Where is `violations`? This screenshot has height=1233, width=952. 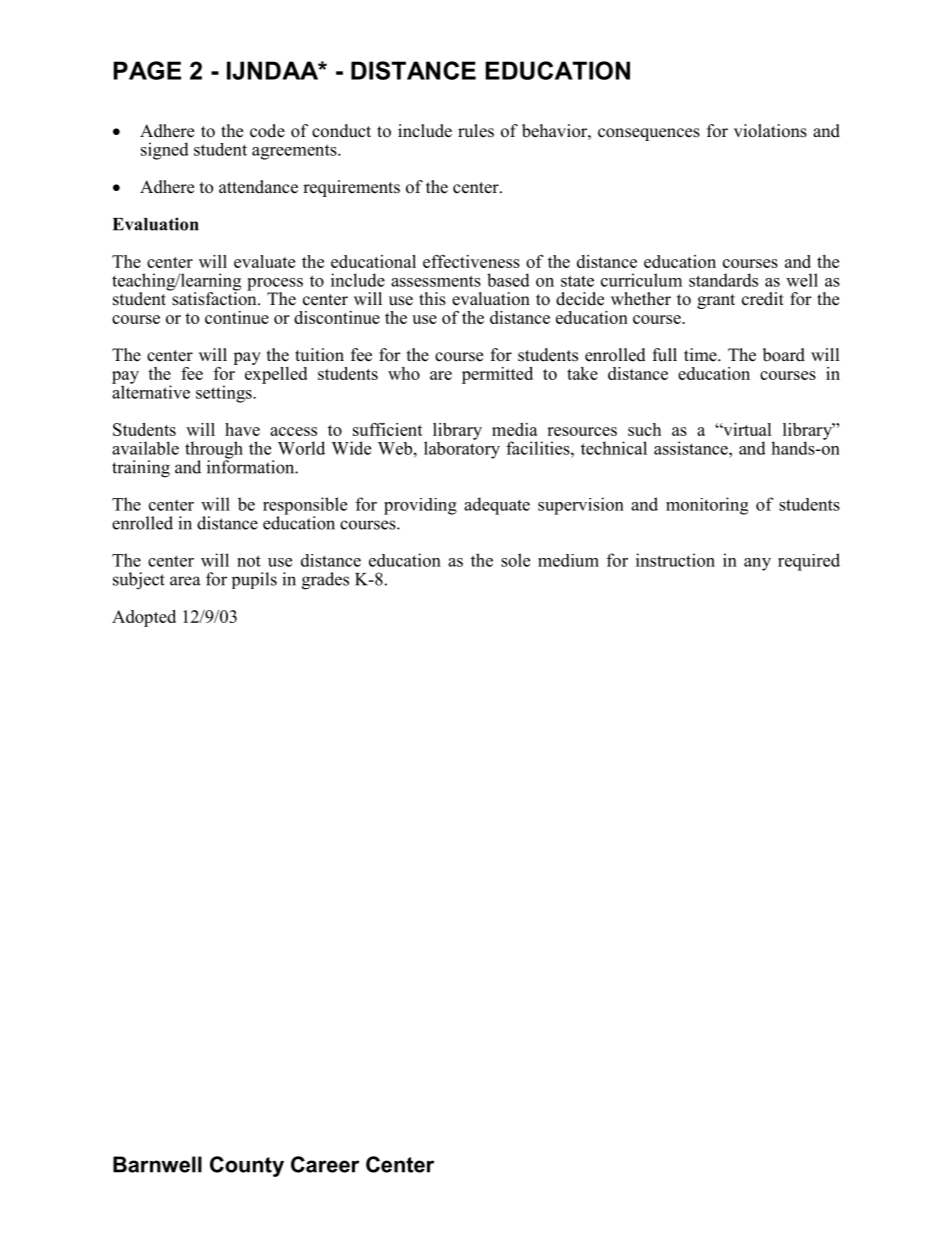 violations is located at coordinates (770, 131).
